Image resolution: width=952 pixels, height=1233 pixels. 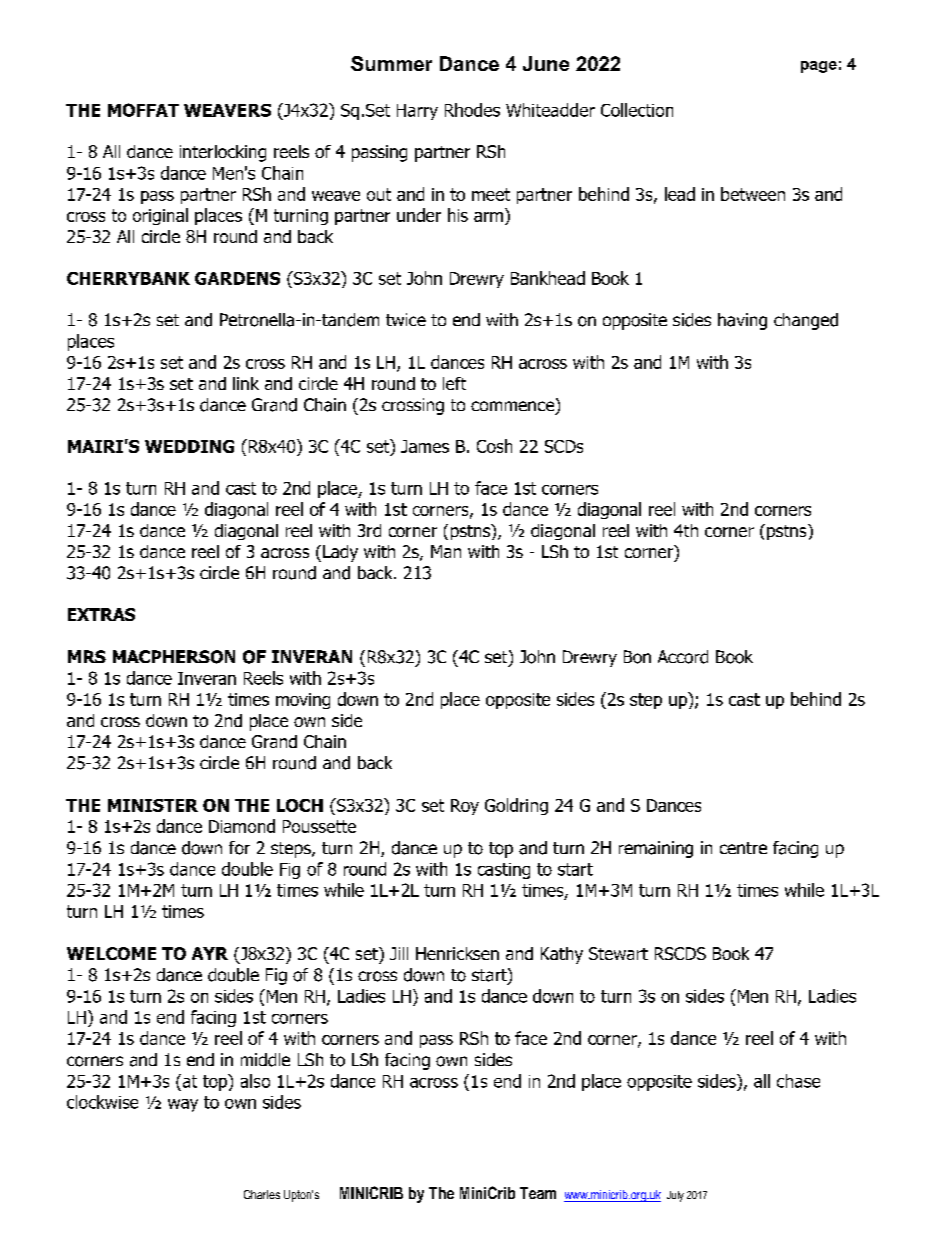 What do you see at coordinates (174, 657) in the image?
I see `MACPHERSON` at bounding box center [174, 657].
